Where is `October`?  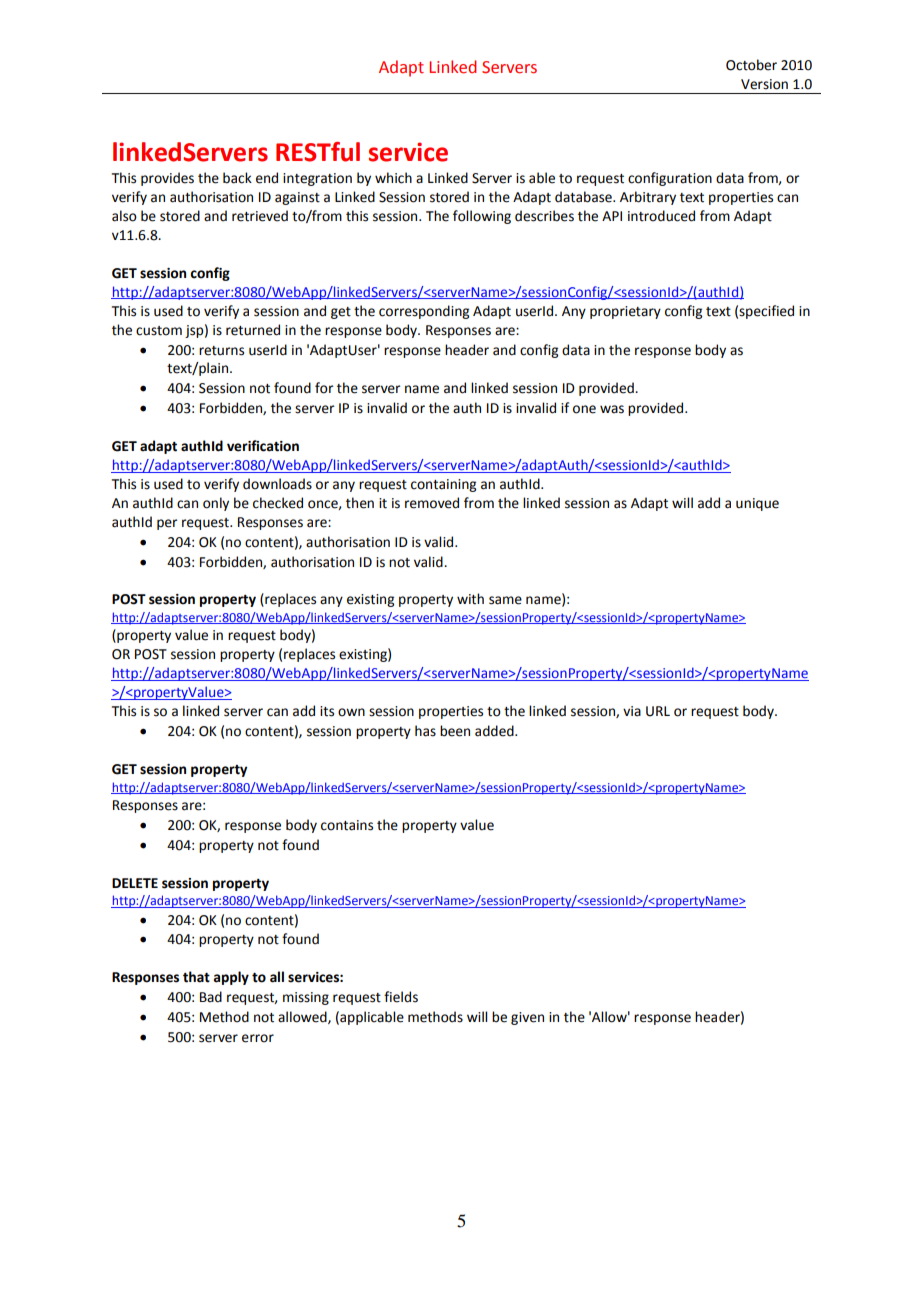 October is located at coordinates (751, 65).
